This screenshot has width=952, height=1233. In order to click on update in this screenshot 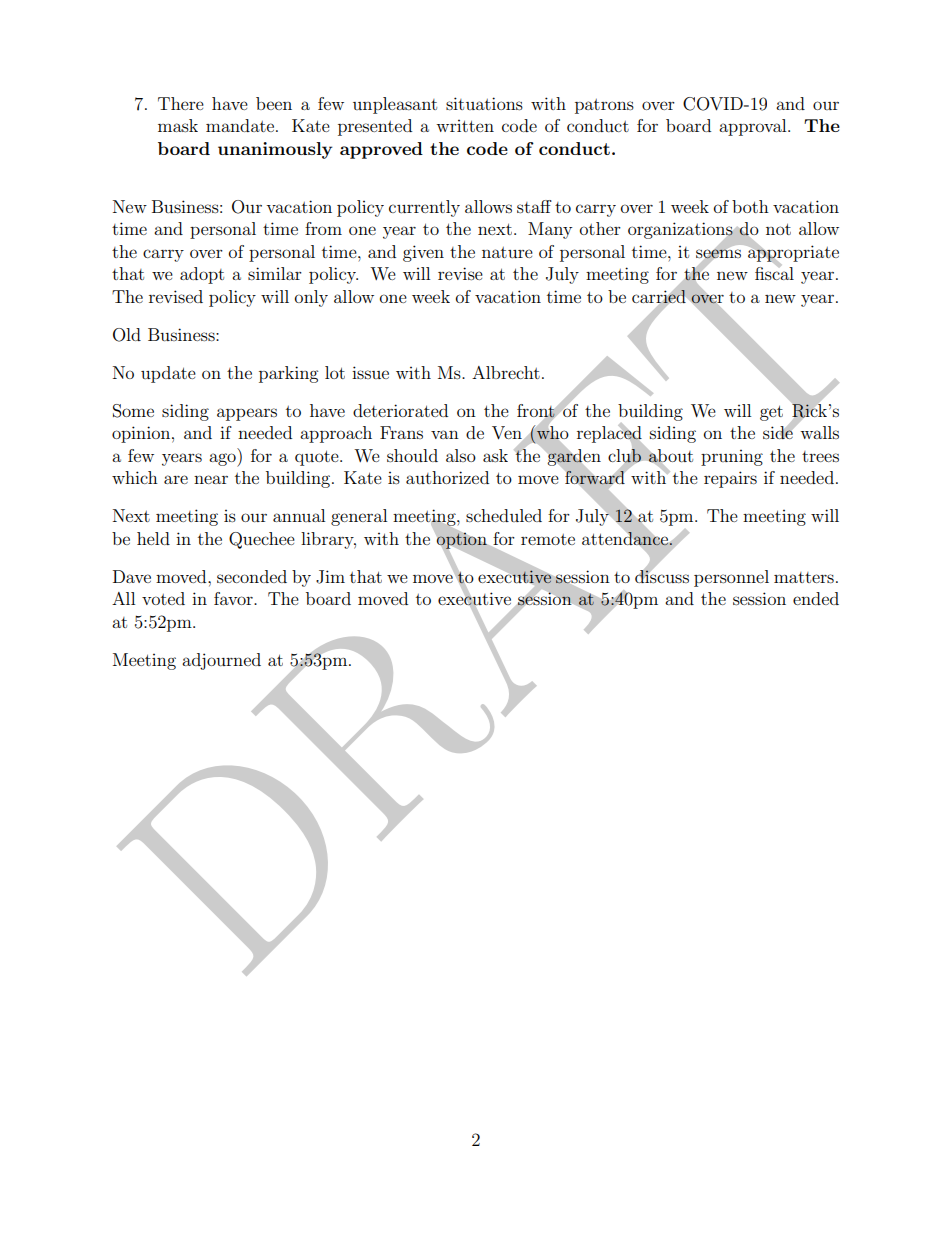, I will do `click(168, 374)`.
